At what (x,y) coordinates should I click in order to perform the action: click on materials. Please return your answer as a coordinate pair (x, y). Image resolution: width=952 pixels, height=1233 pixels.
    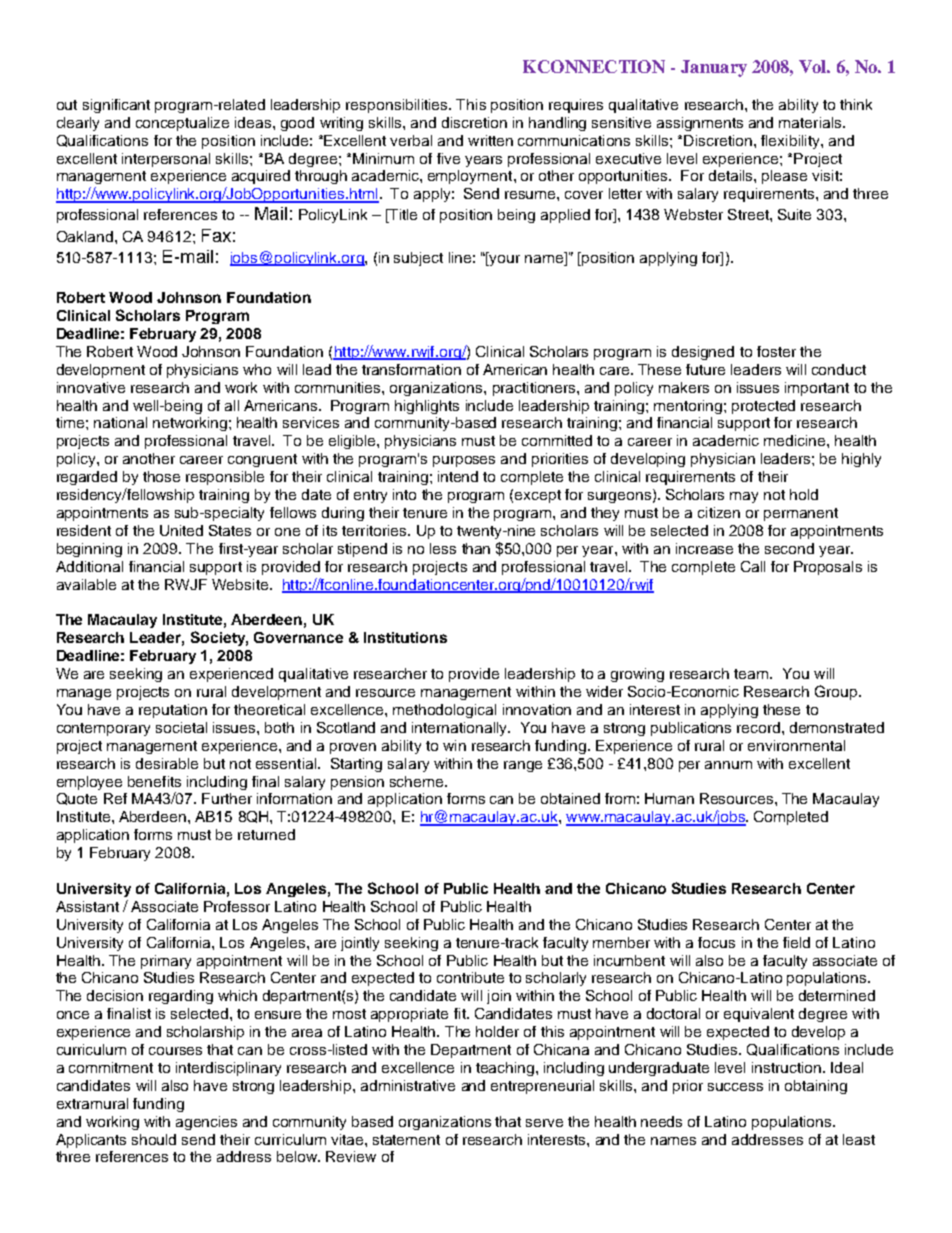
    Looking at the image, I should click on (811, 122).
